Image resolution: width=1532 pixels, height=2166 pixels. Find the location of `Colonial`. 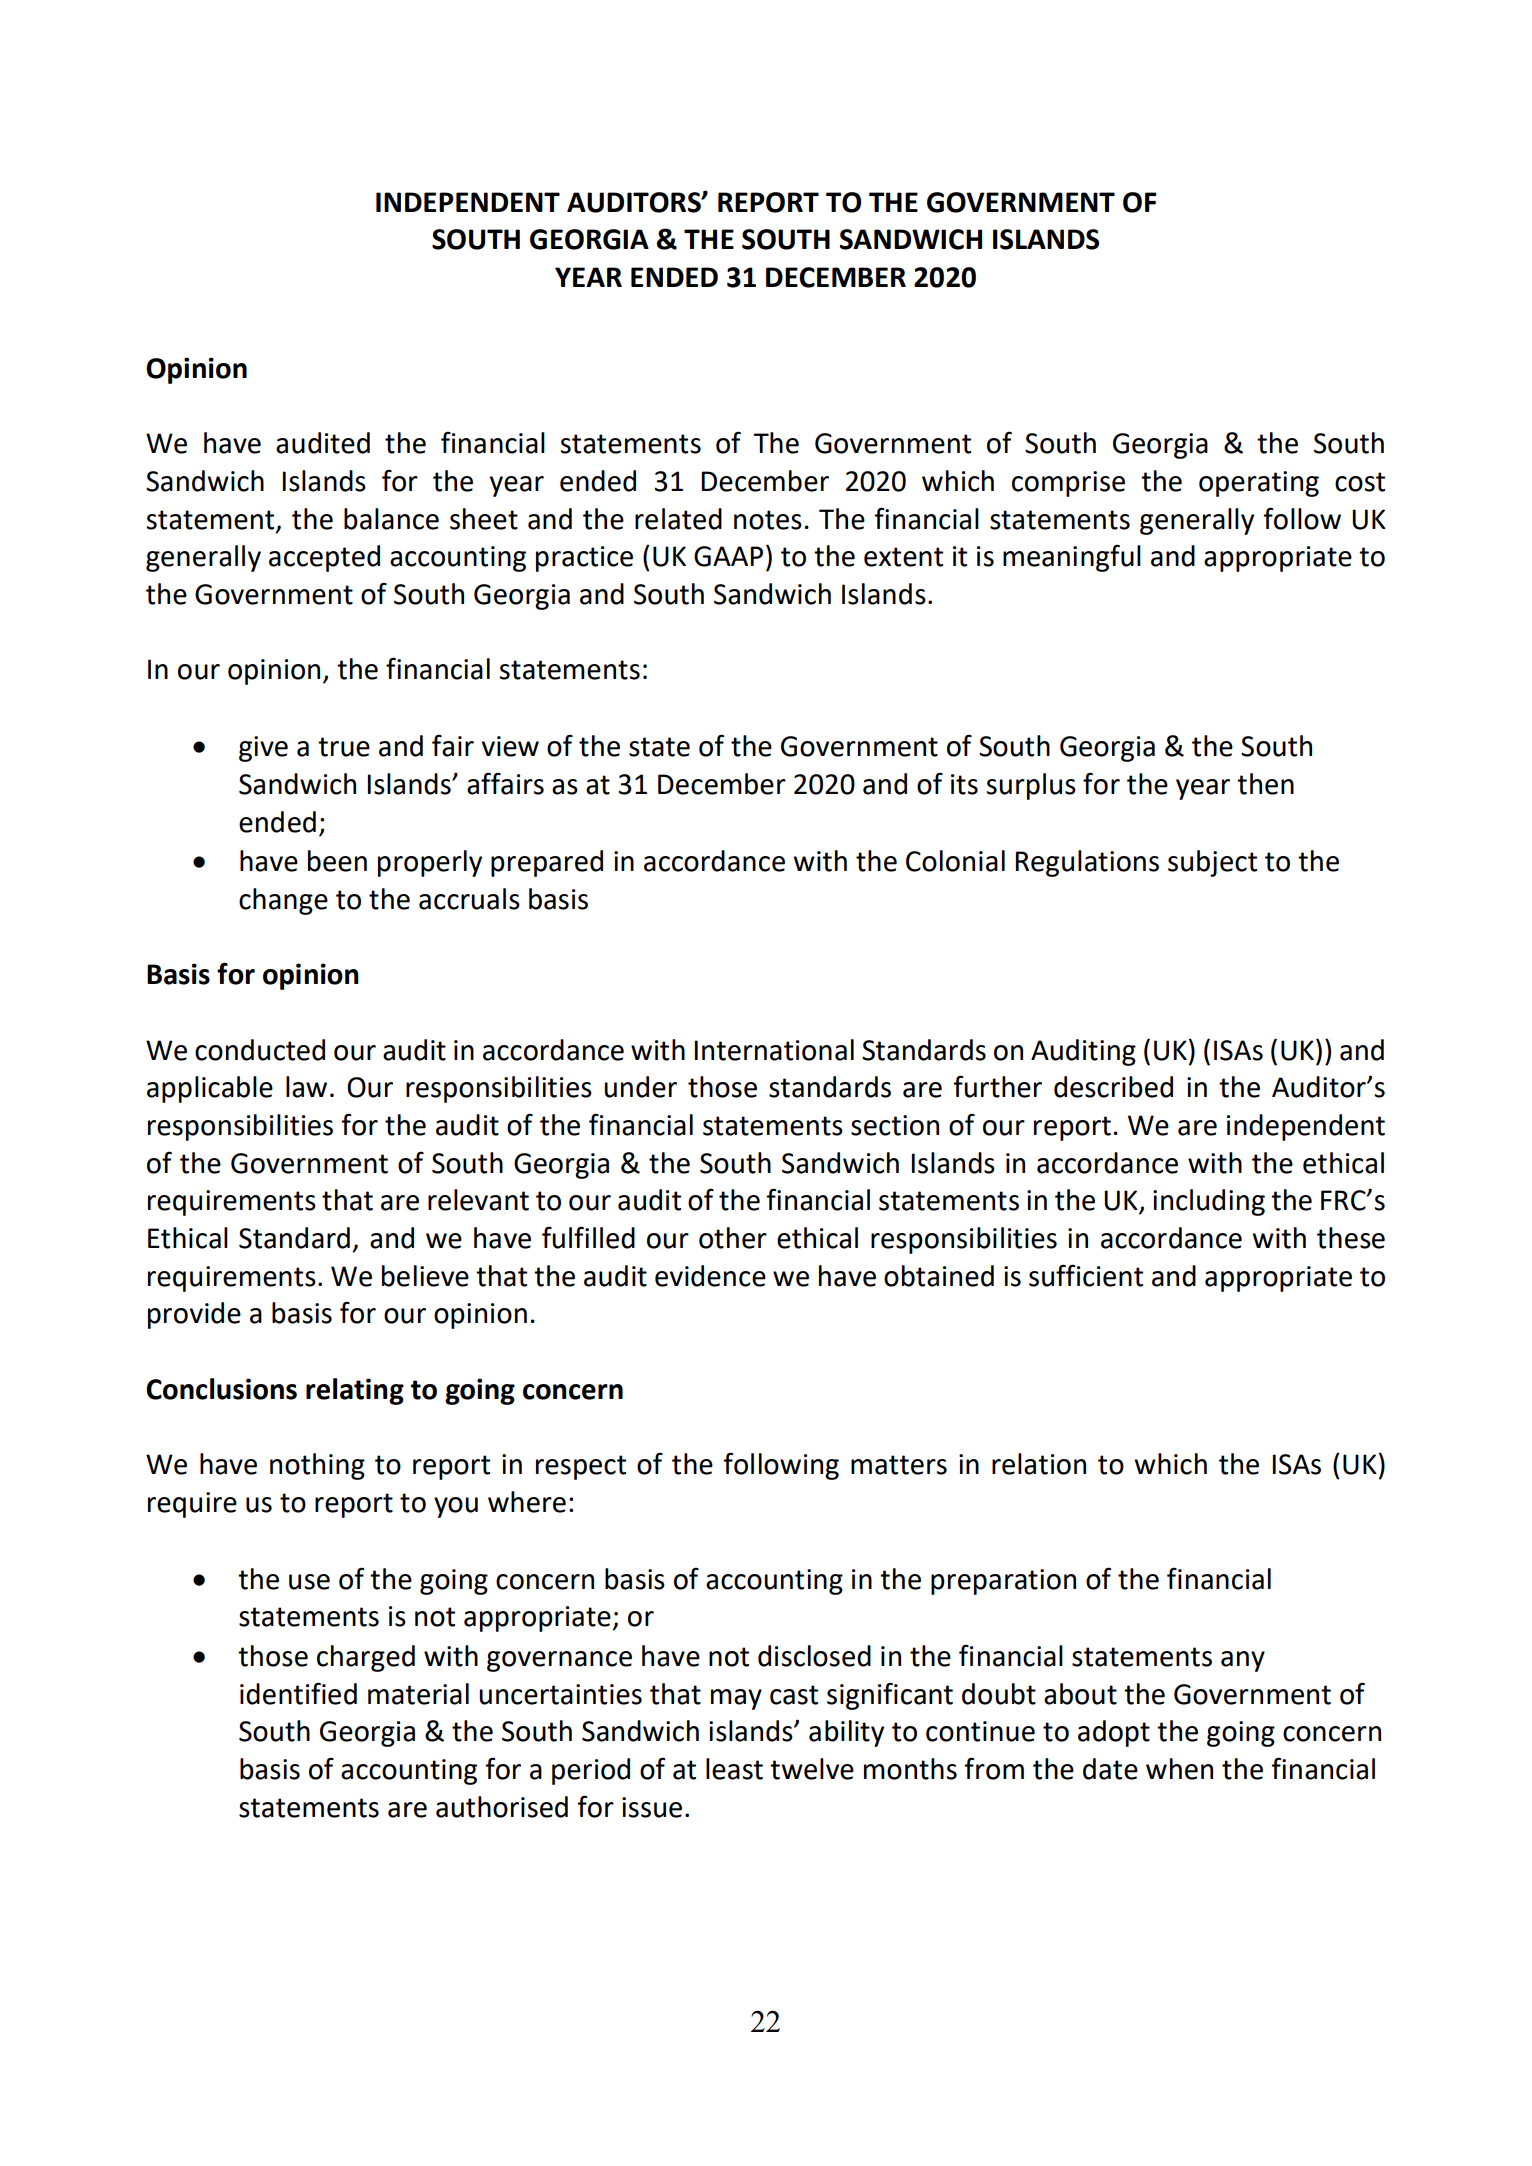

Colonial is located at coordinates (955, 861).
